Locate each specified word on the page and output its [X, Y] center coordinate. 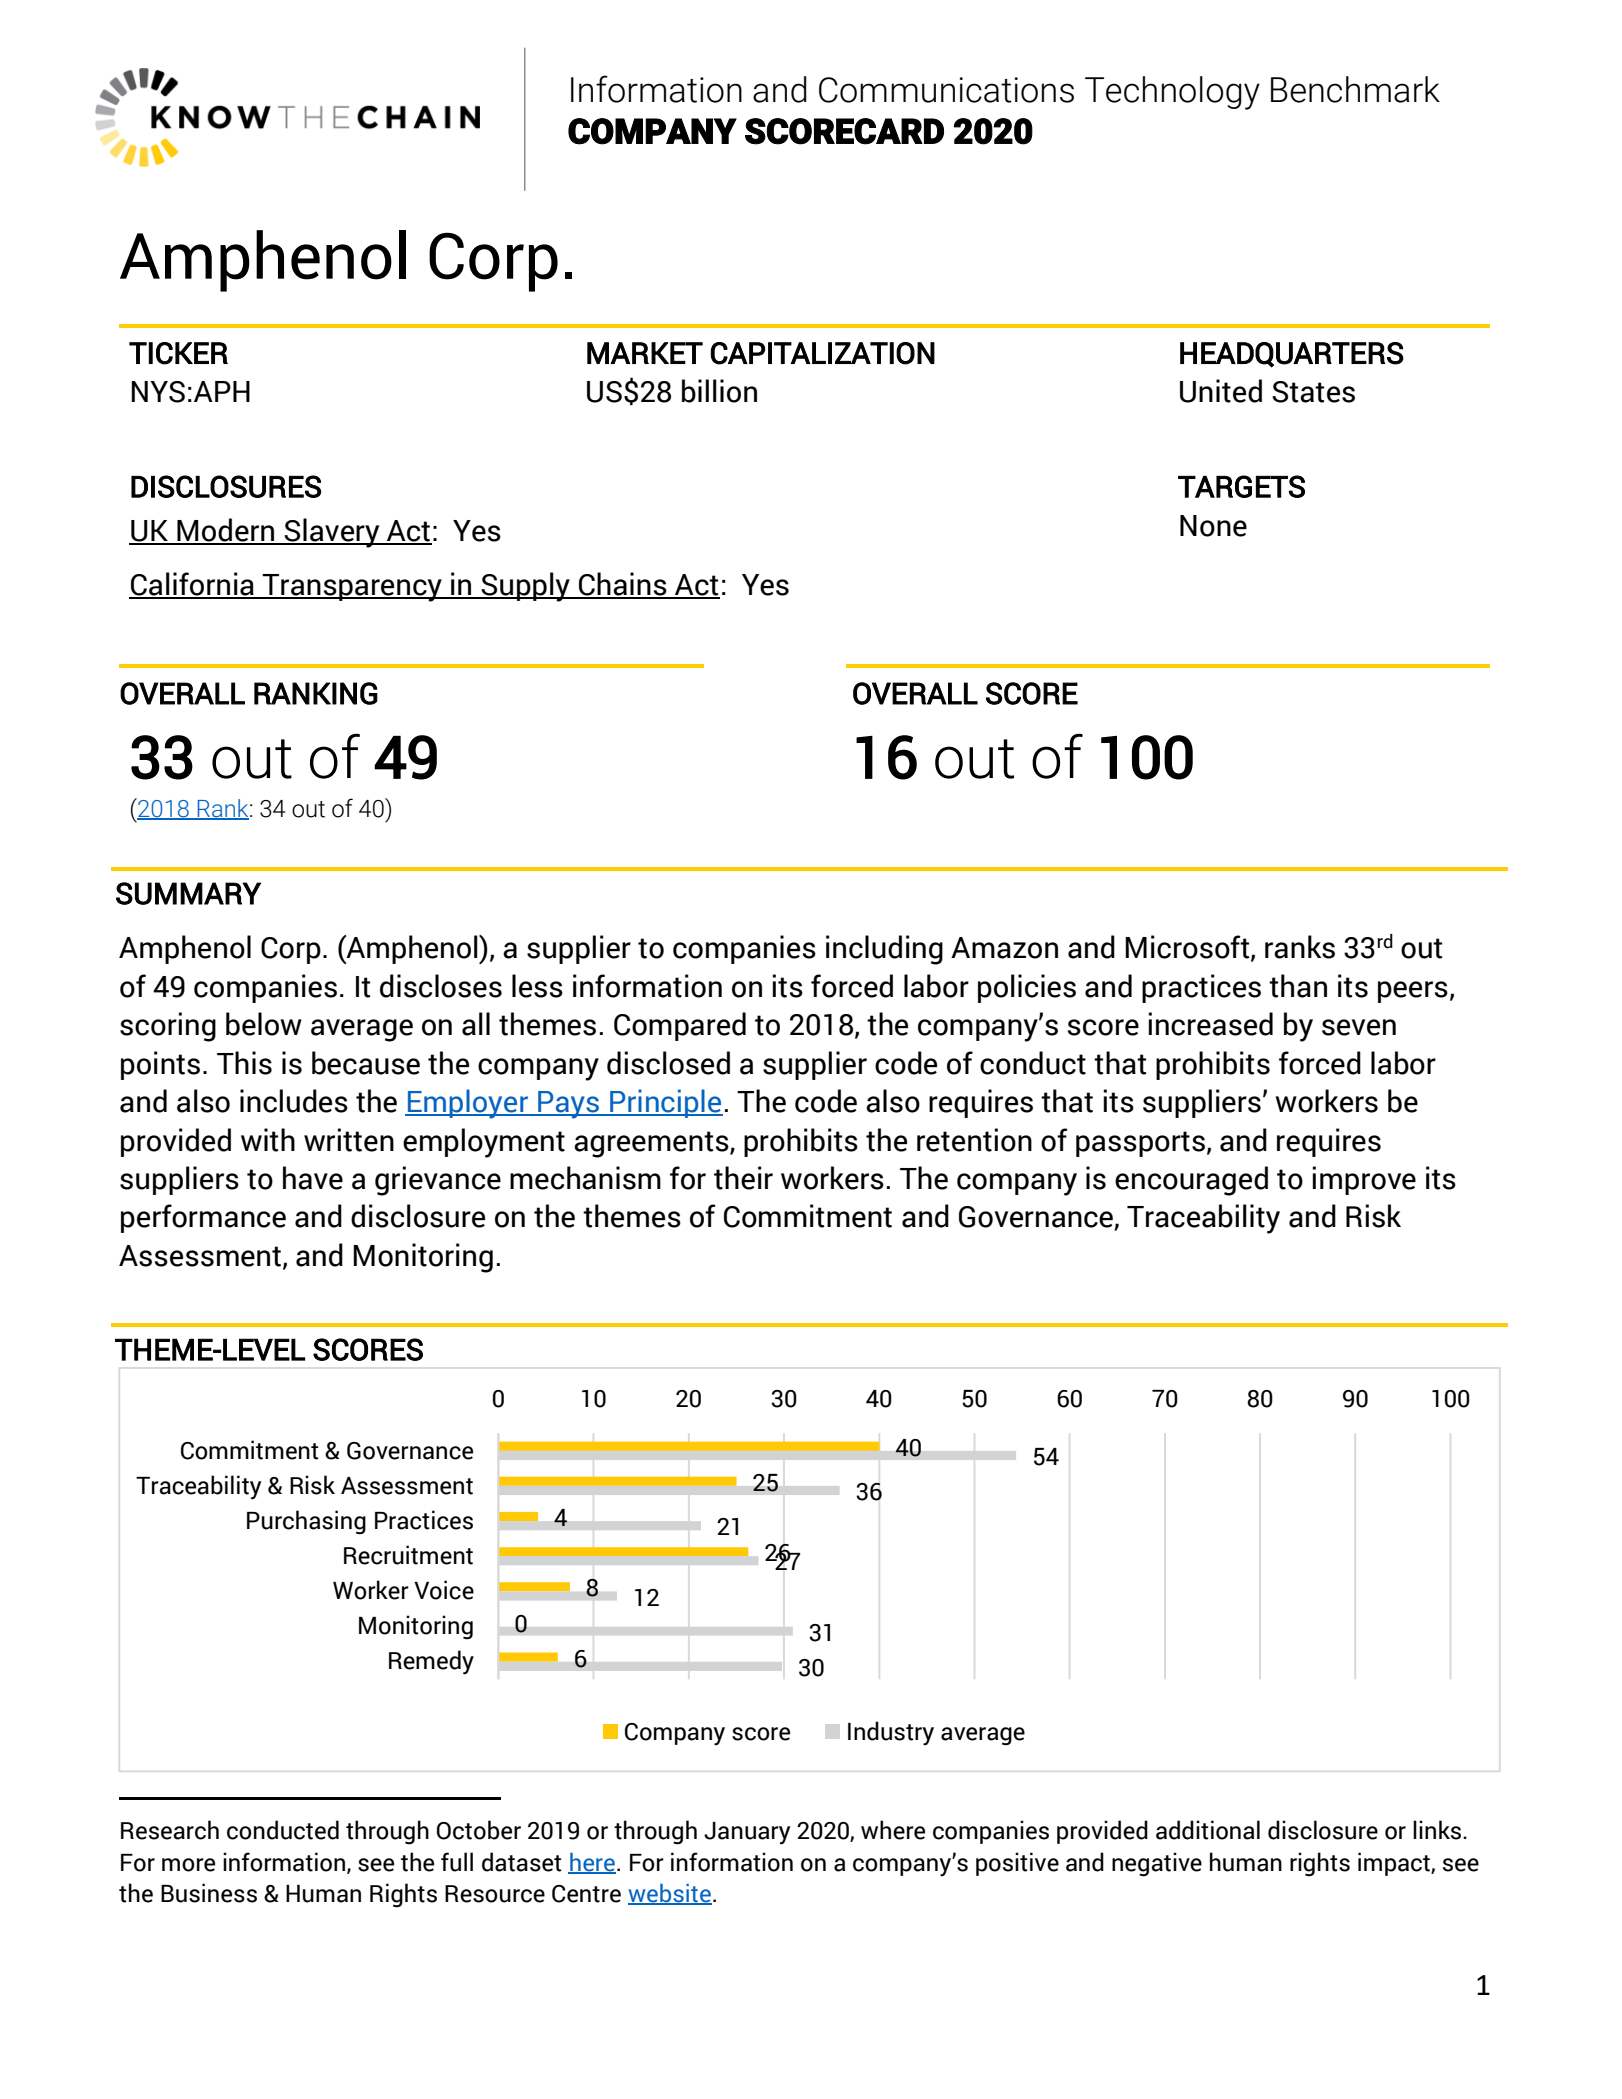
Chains [623, 585]
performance [203, 1218]
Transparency [352, 588]
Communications [946, 90]
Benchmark [1355, 89]
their [743, 1178]
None [1213, 526]
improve [1364, 1180]
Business [209, 1893]
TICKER [178, 353]
